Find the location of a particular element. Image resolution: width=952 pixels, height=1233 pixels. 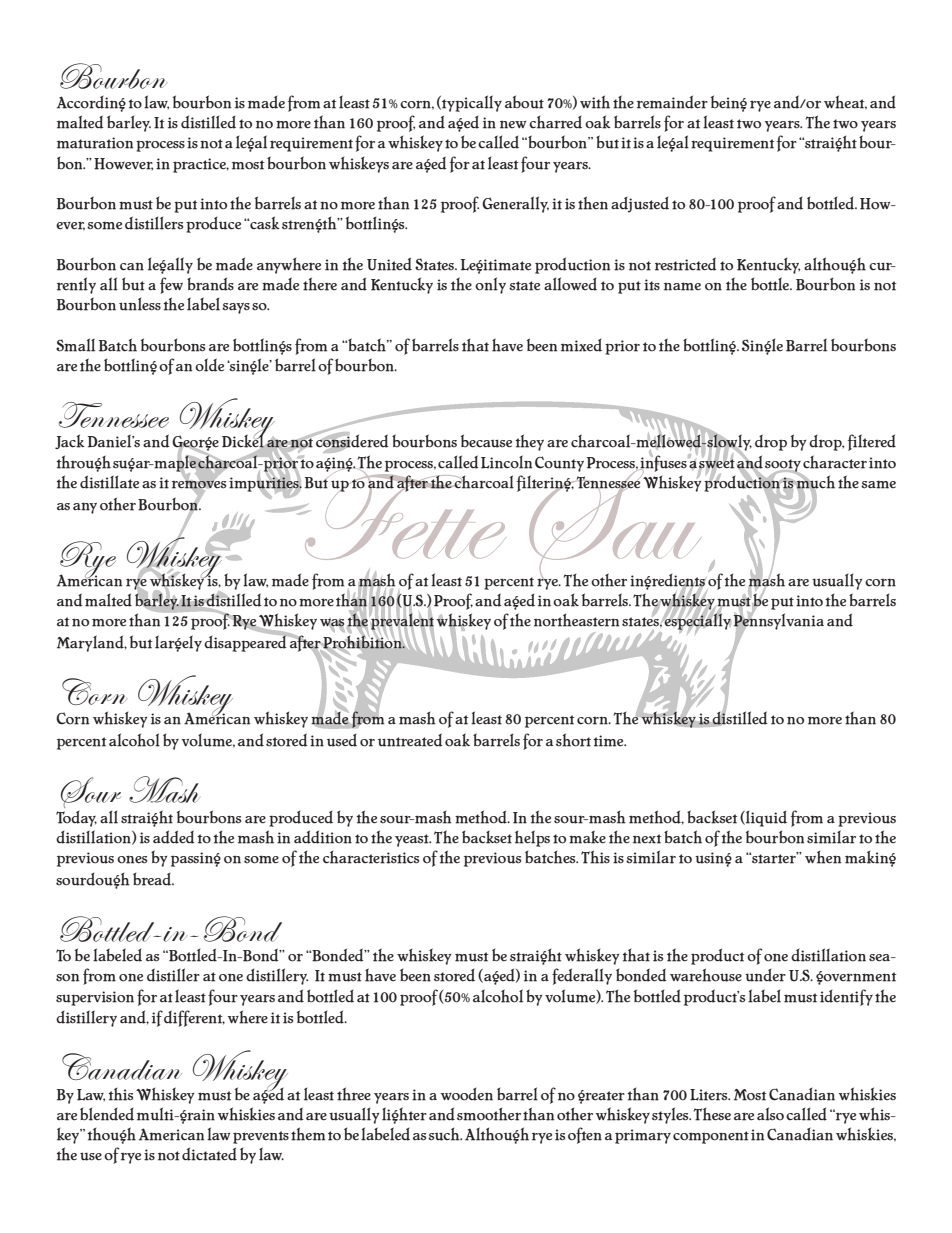

also is located at coordinates (770, 1114).
